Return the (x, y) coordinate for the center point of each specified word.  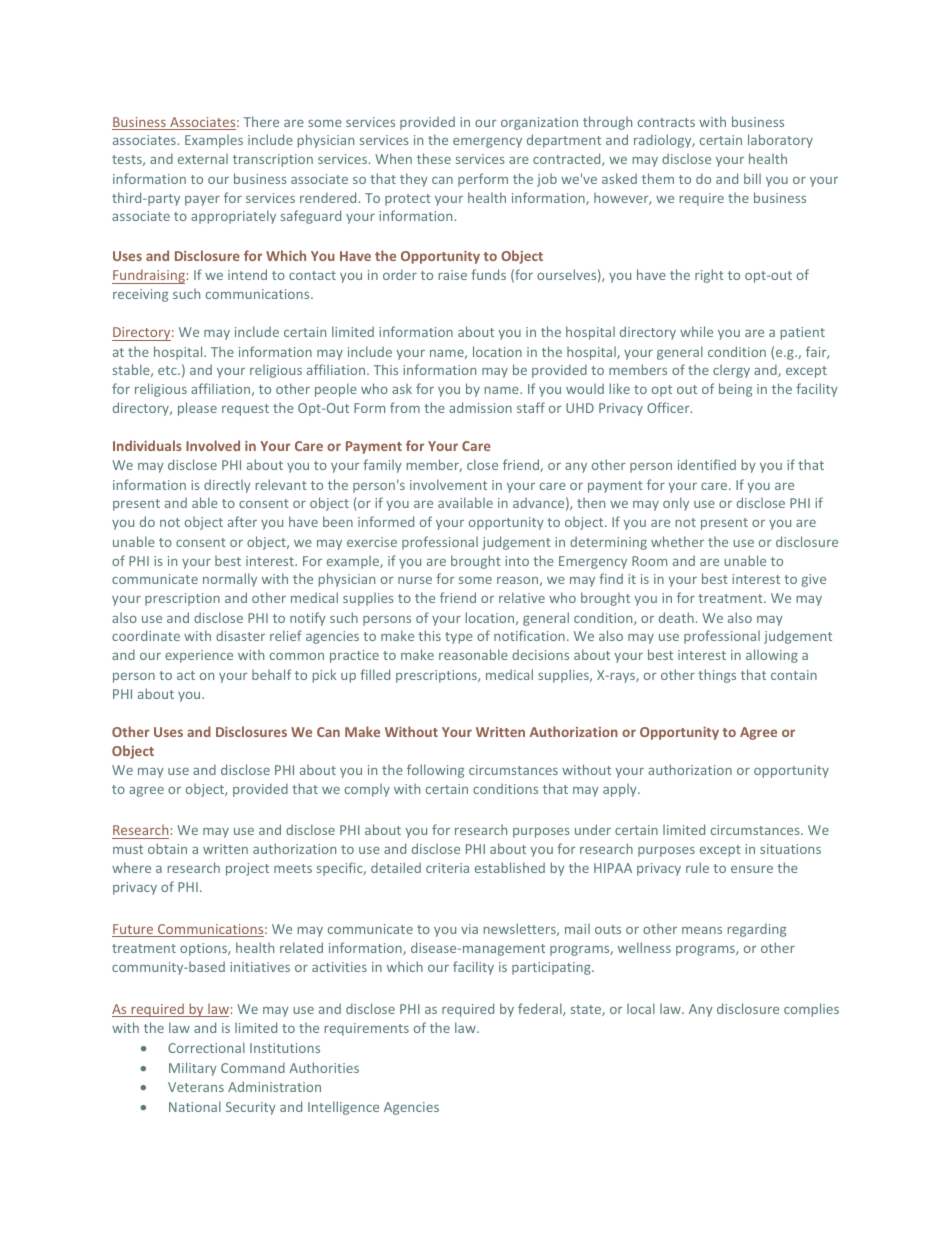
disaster (240, 635)
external (203, 158)
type (459, 638)
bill (752, 178)
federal (541, 1009)
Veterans (196, 1087)
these (434, 158)
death (676, 617)
